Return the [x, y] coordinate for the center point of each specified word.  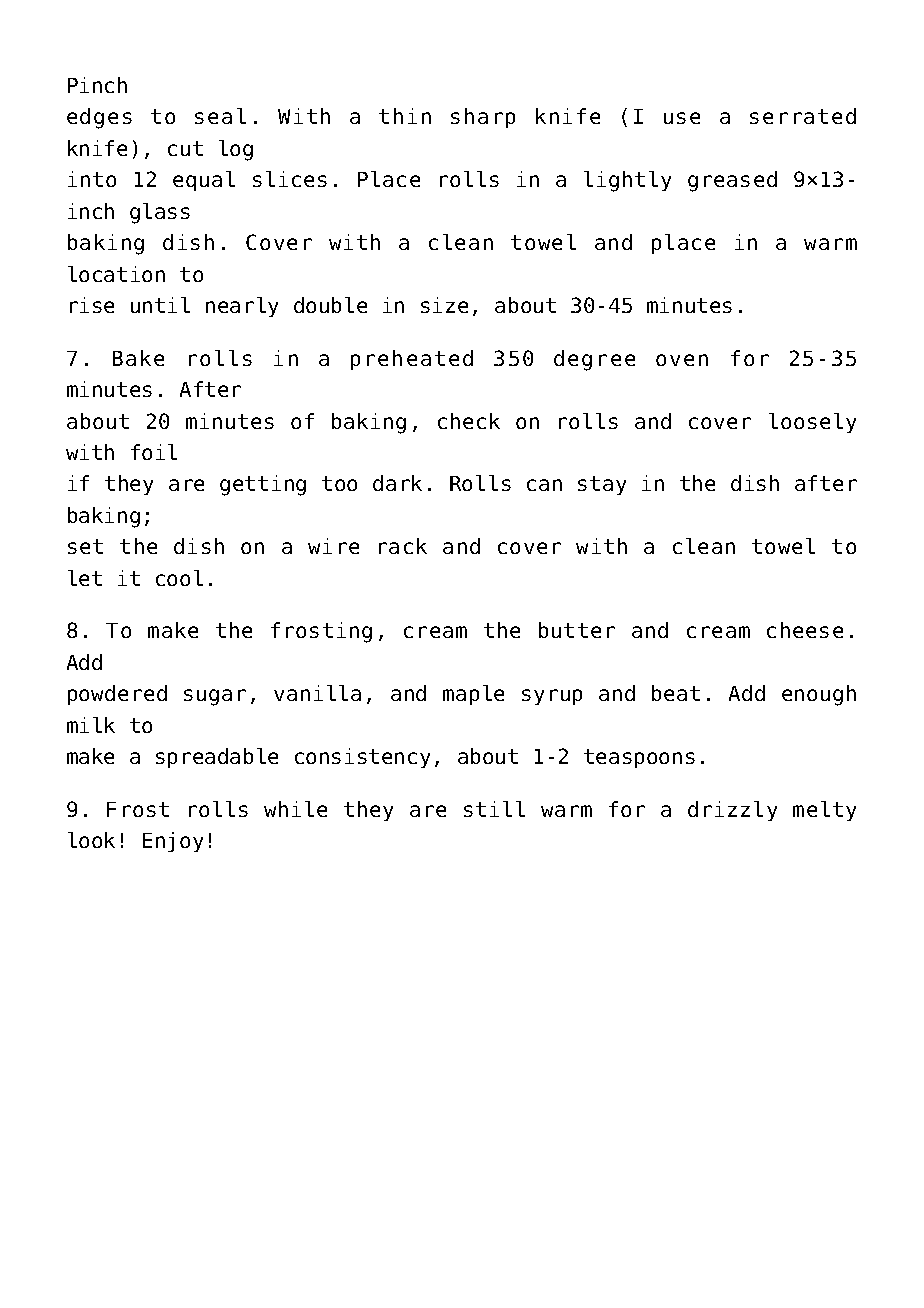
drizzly [732, 811]
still [494, 809]
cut [185, 148]
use [682, 118]
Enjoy [173, 842]
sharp [483, 118]
